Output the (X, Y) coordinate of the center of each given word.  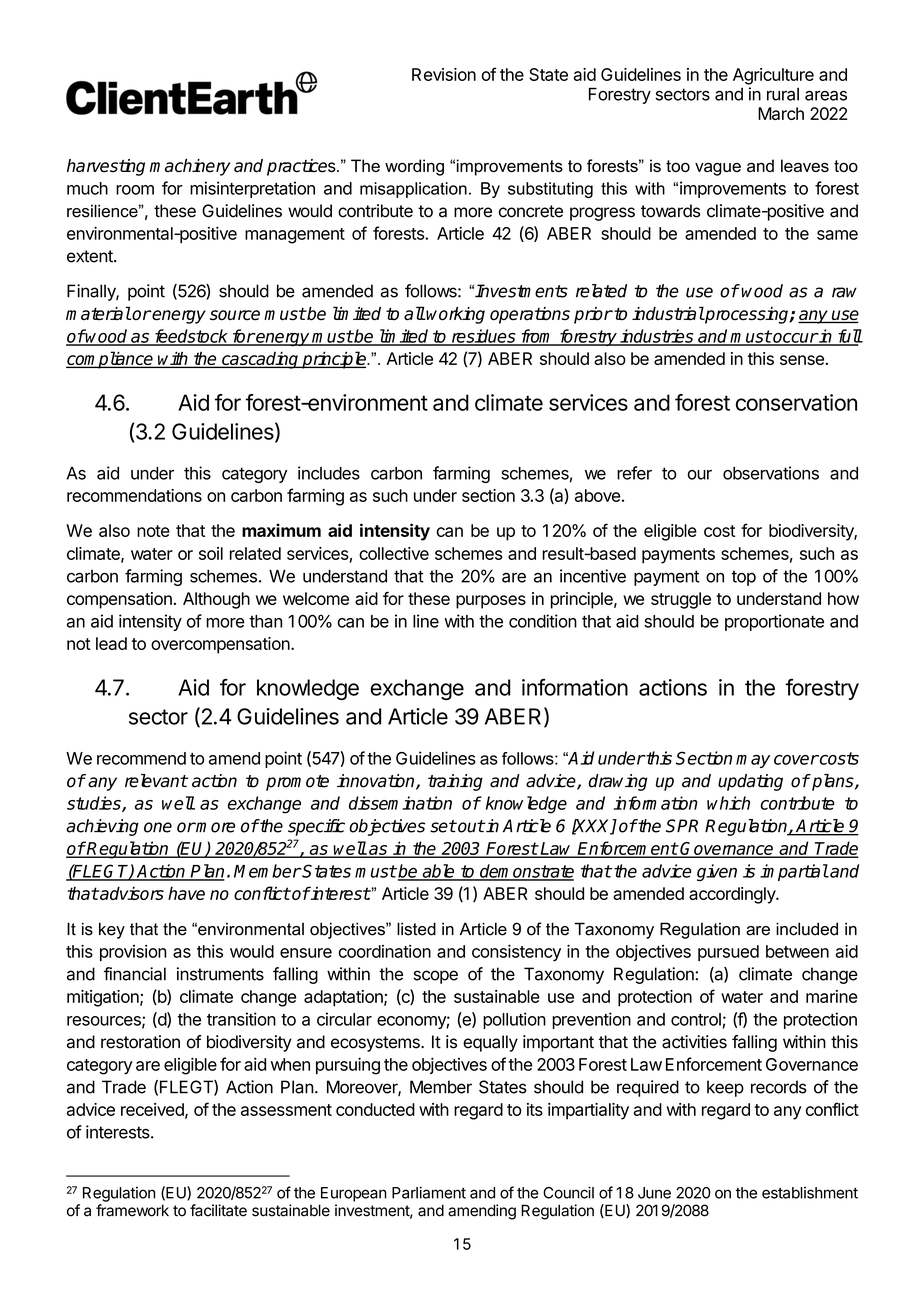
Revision (444, 74)
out (470, 826)
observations (771, 473)
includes (329, 473)
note (153, 531)
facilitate (218, 1210)
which (728, 803)
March (781, 113)
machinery (190, 167)
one (158, 827)
